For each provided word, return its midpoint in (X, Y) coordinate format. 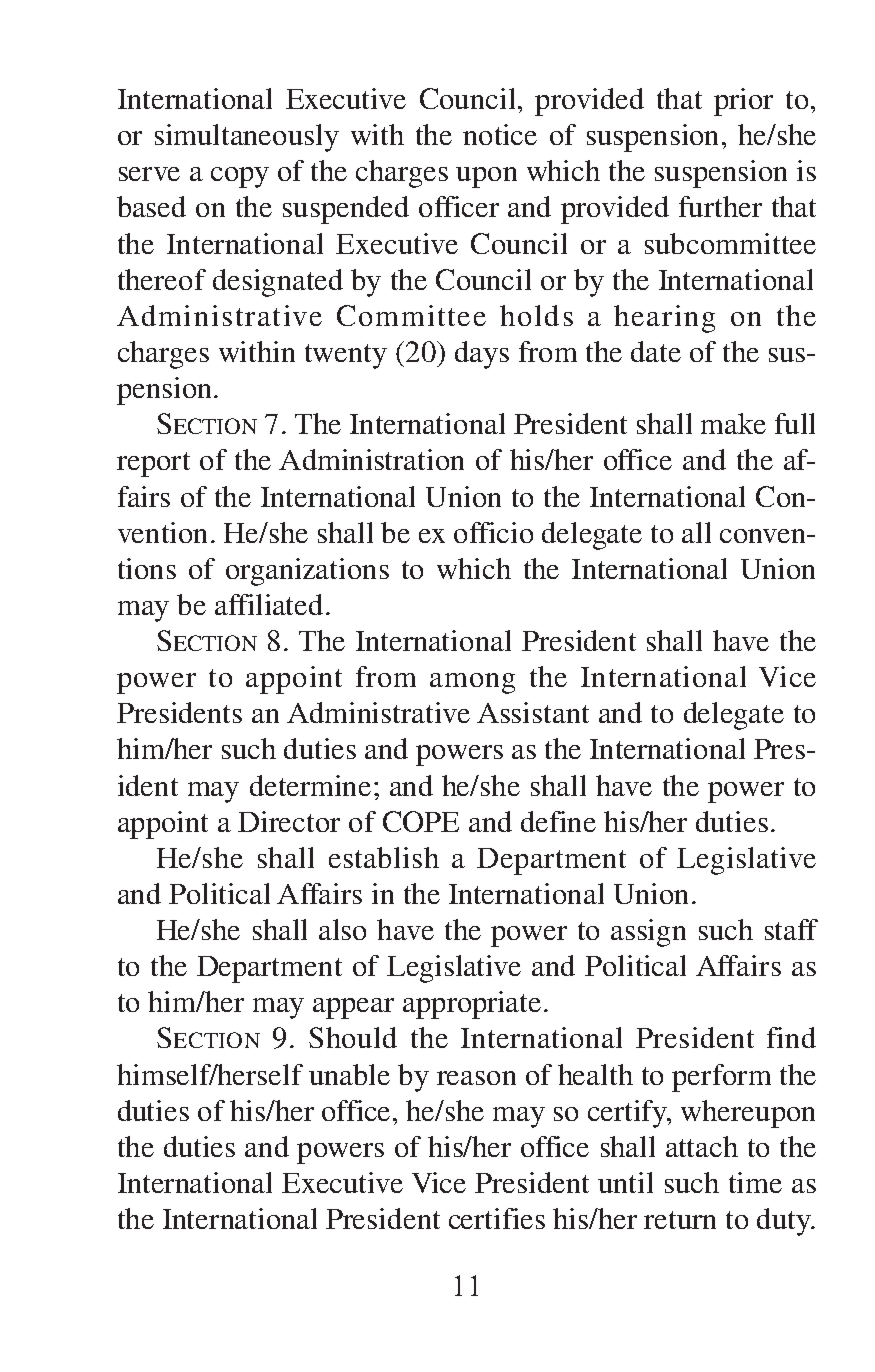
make (733, 423)
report (153, 464)
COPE (421, 821)
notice (500, 134)
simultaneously (247, 138)
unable (349, 1074)
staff (791, 929)
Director (289, 821)
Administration (371, 459)
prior (743, 102)
